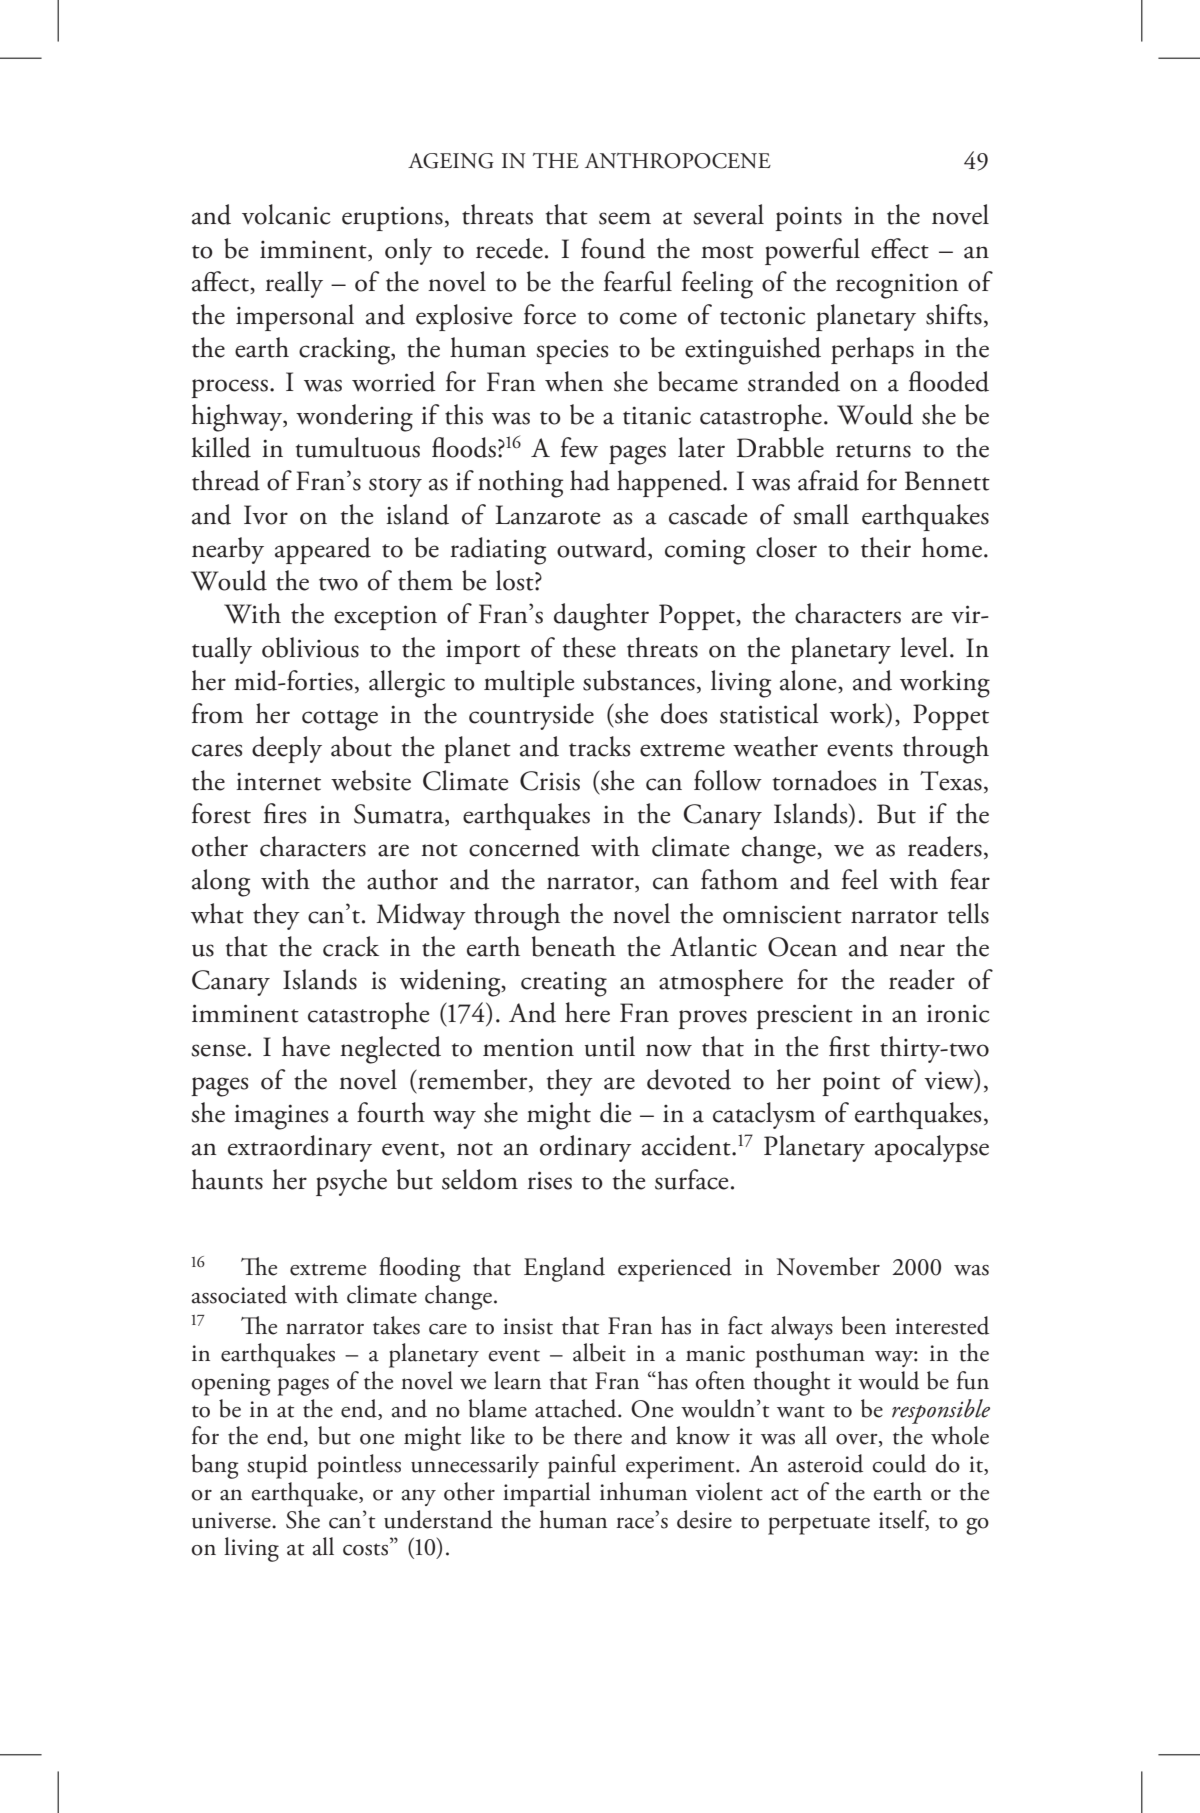  What do you see at coordinates (285, 813) in the screenshot?
I see `fires` at bounding box center [285, 813].
